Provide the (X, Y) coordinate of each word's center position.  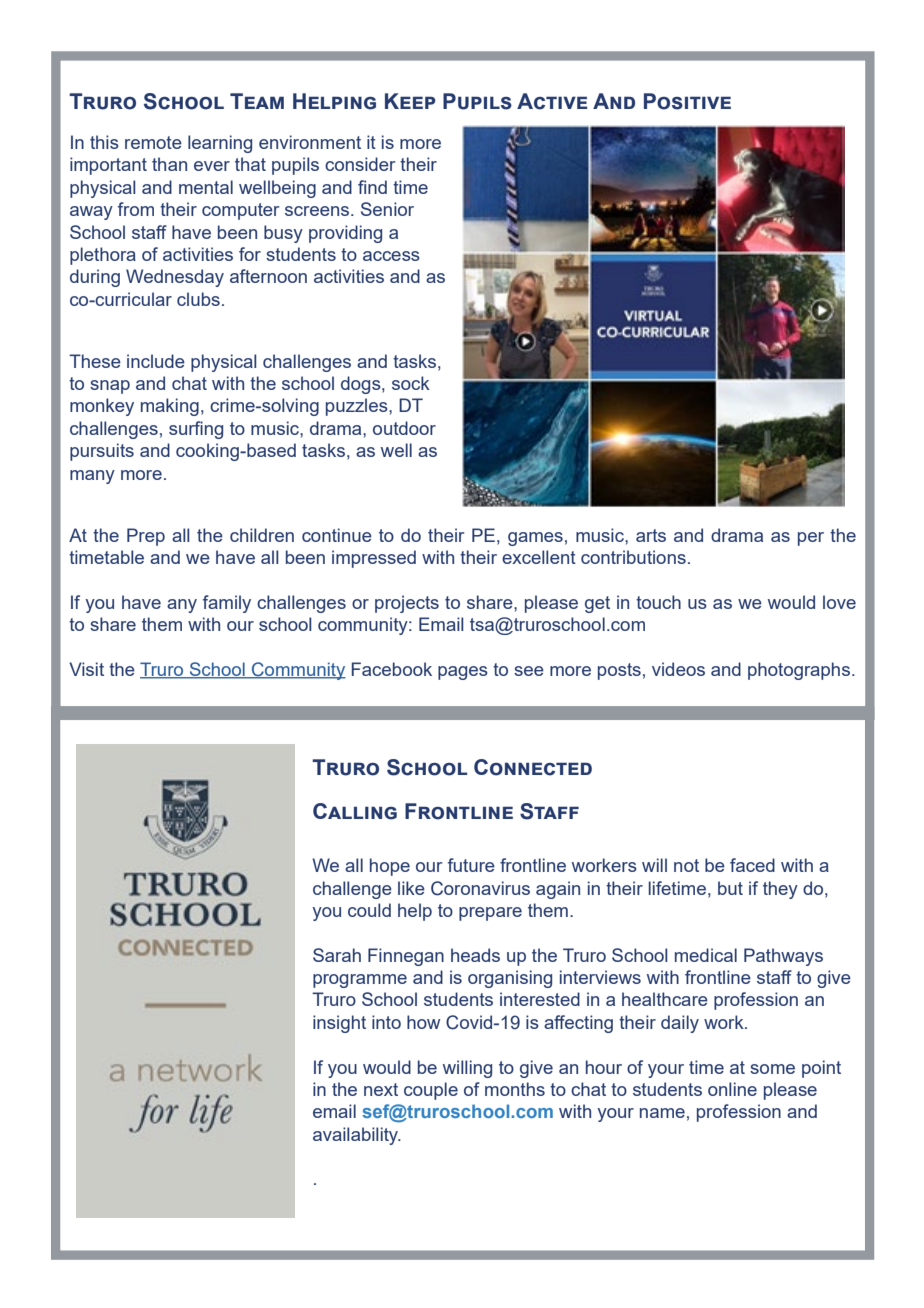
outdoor (404, 428)
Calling (355, 811)
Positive (687, 101)
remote (153, 142)
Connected (533, 767)
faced (752, 865)
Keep (410, 101)
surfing (196, 430)
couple (431, 1091)
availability (357, 1136)
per (811, 539)
